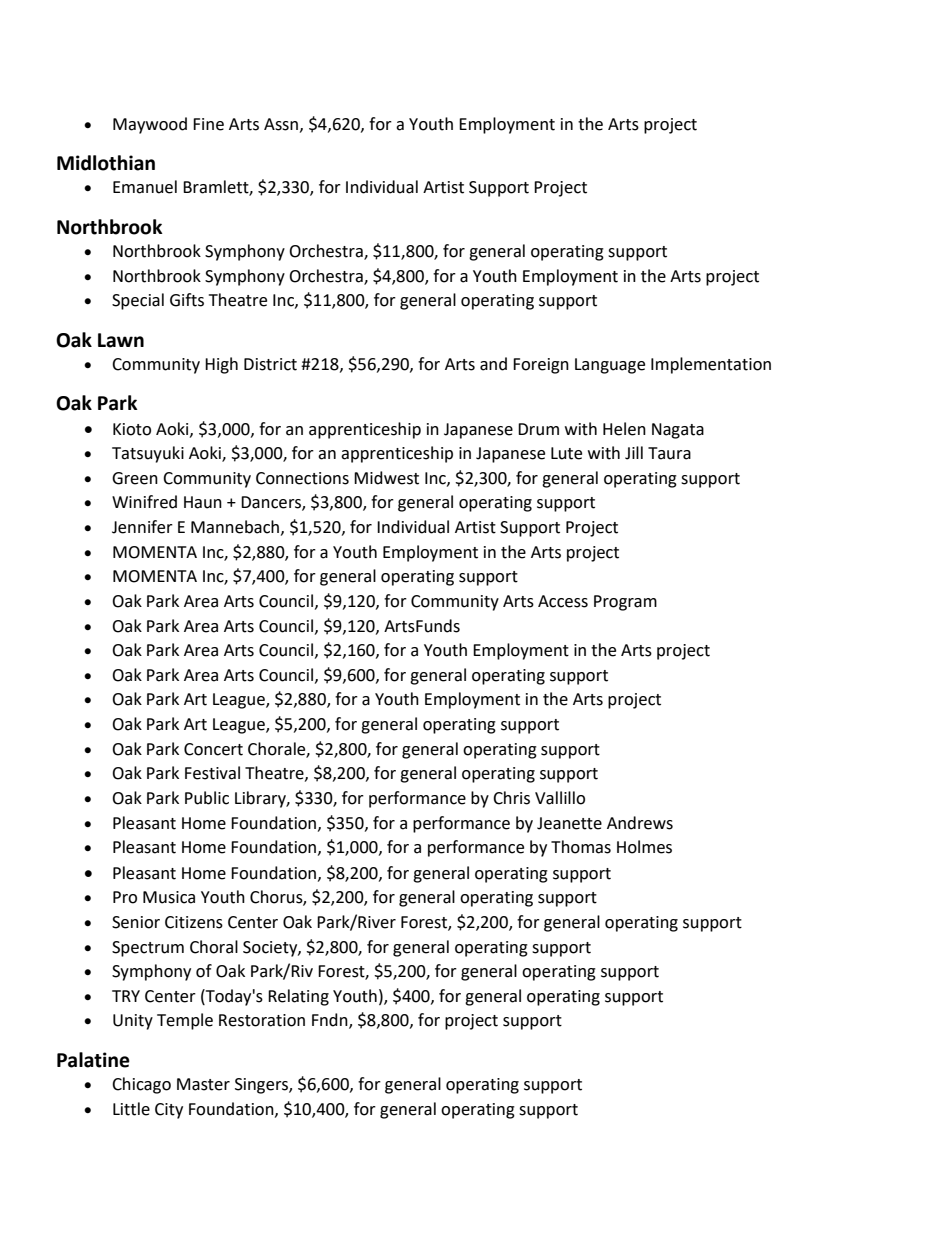 The height and width of the screenshot is (1233, 952). Describe the element at coordinates (135, 478) in the screenshot. I see `Green` at that location.
